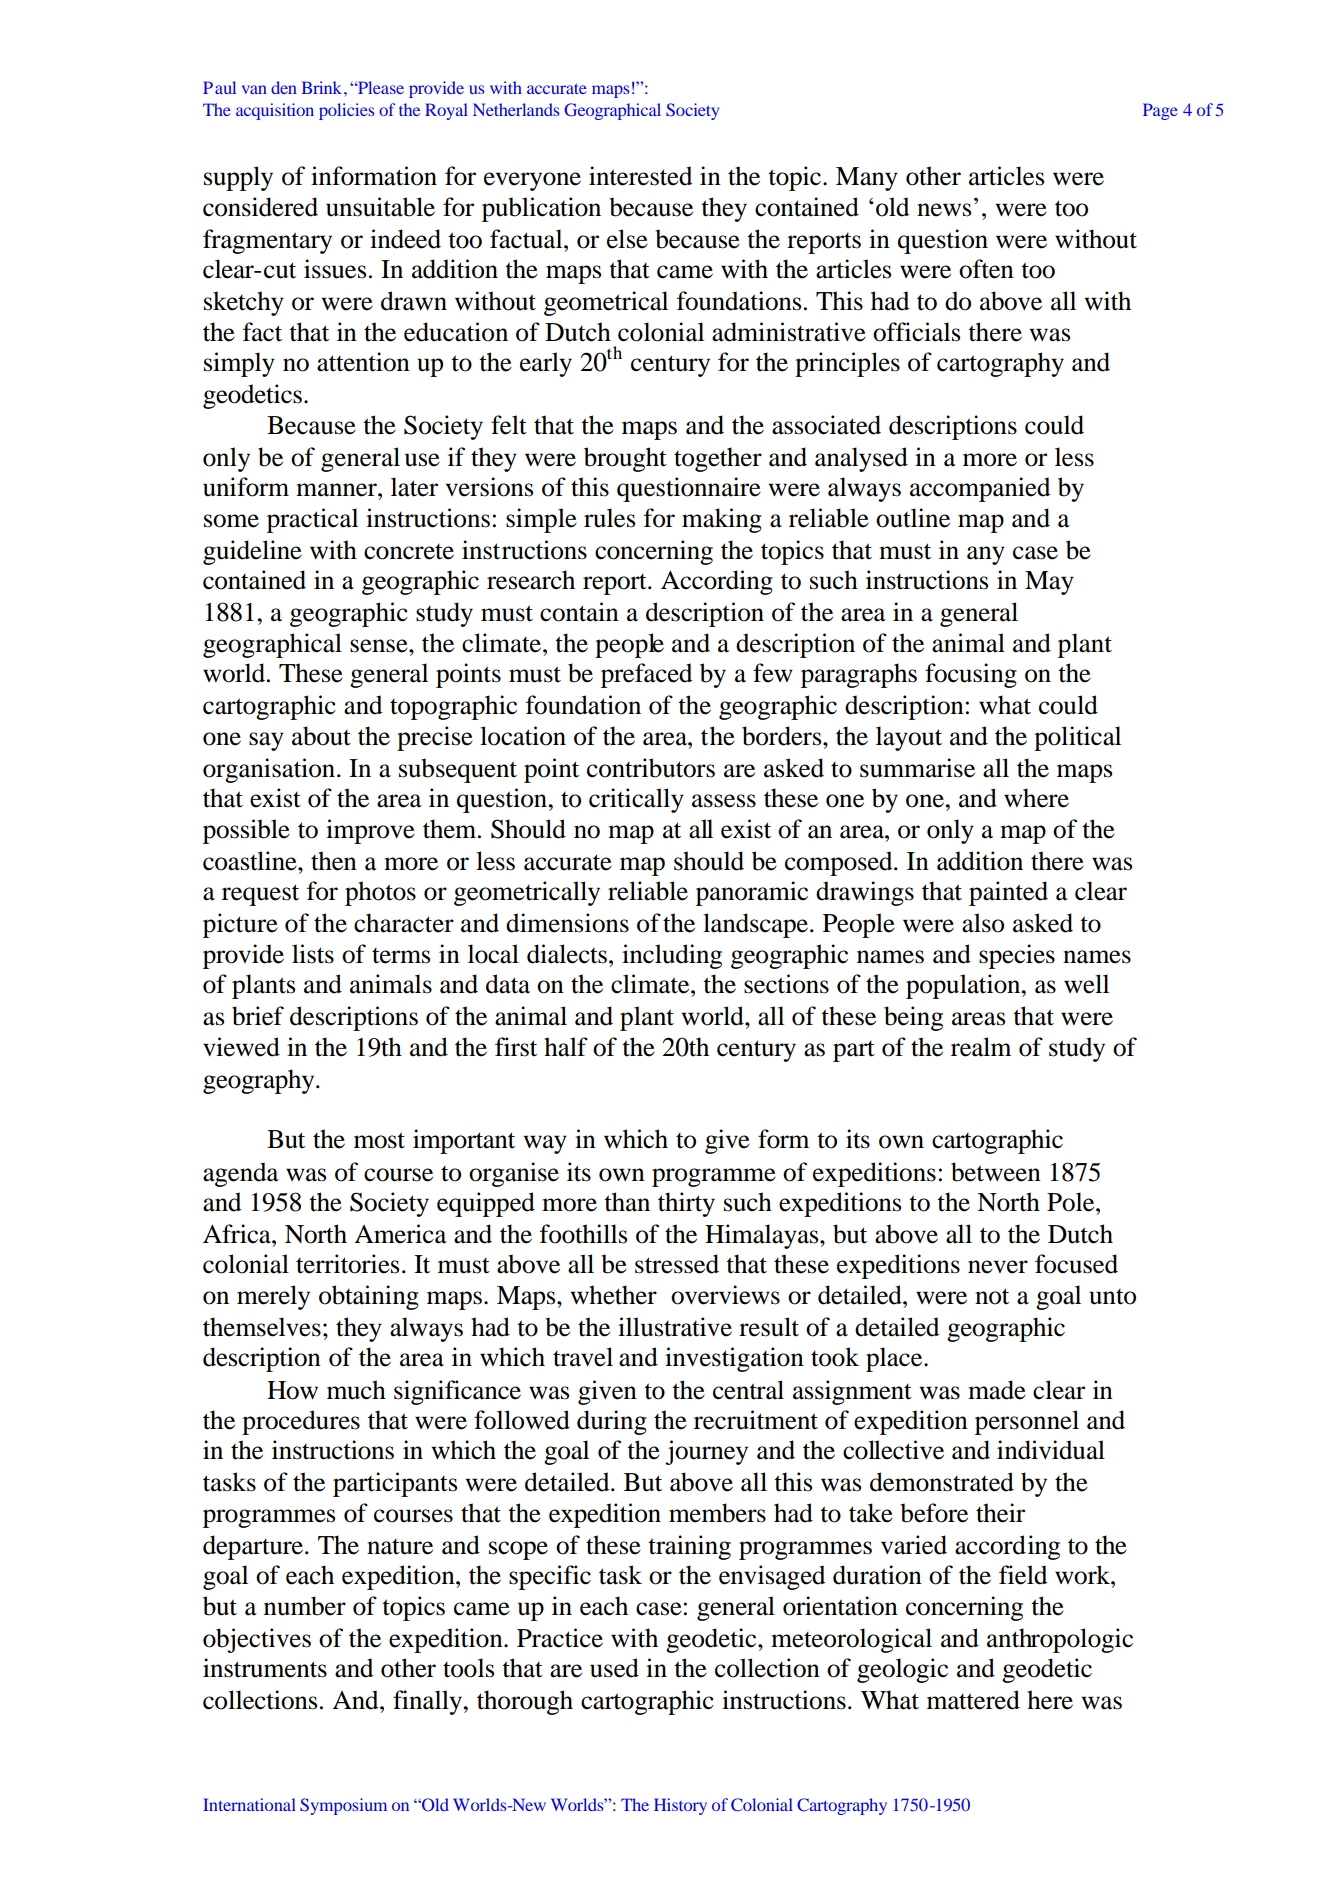 The width and height of the screenshot is (1343, 1897). What do you see at coordinates (343, 1806) in the screenshot?
I see `Symposium` at bounding box center [343, 1806].
